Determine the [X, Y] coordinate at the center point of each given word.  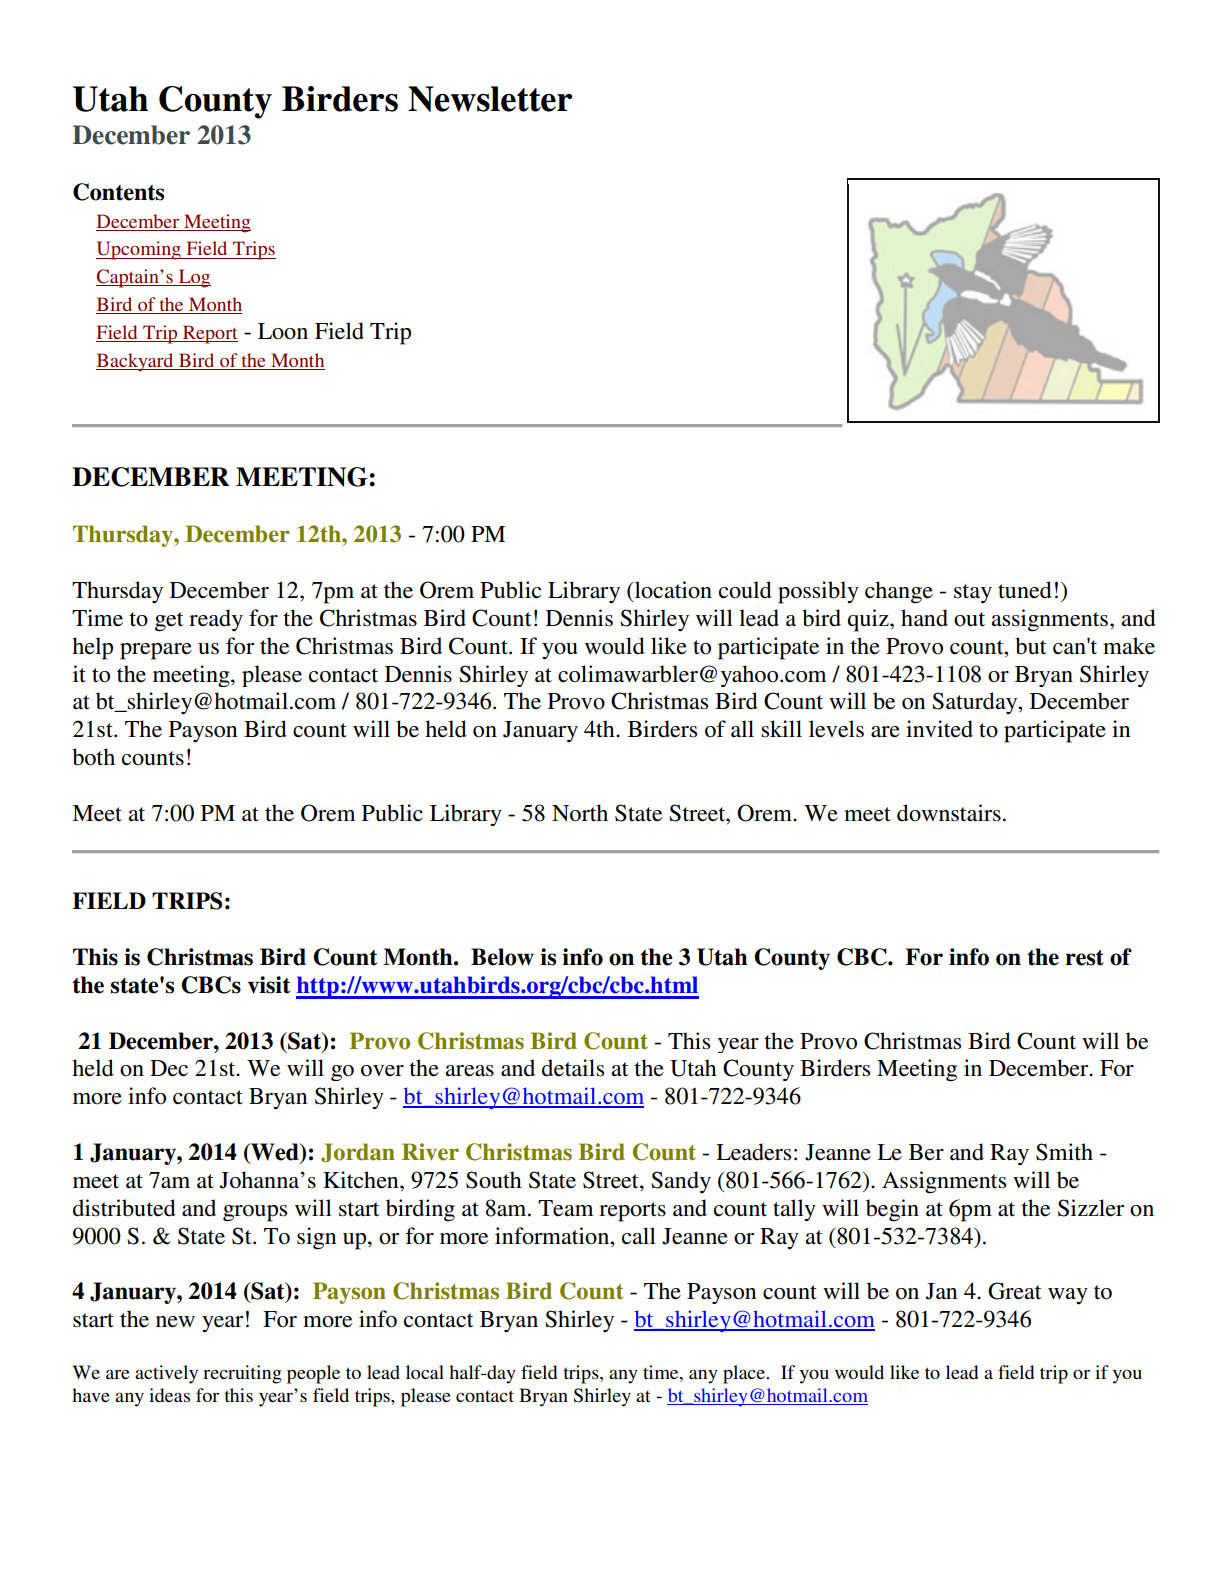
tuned [1025, 590]
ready [216, 620]
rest [1084, 958]
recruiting [242, 1374]
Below [502, 957]
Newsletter [490, 99]
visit [269, 985]
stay [973, 594]
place [745, 1374]
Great [1014, 1291]
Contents [118, 192]
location [672, 591]
